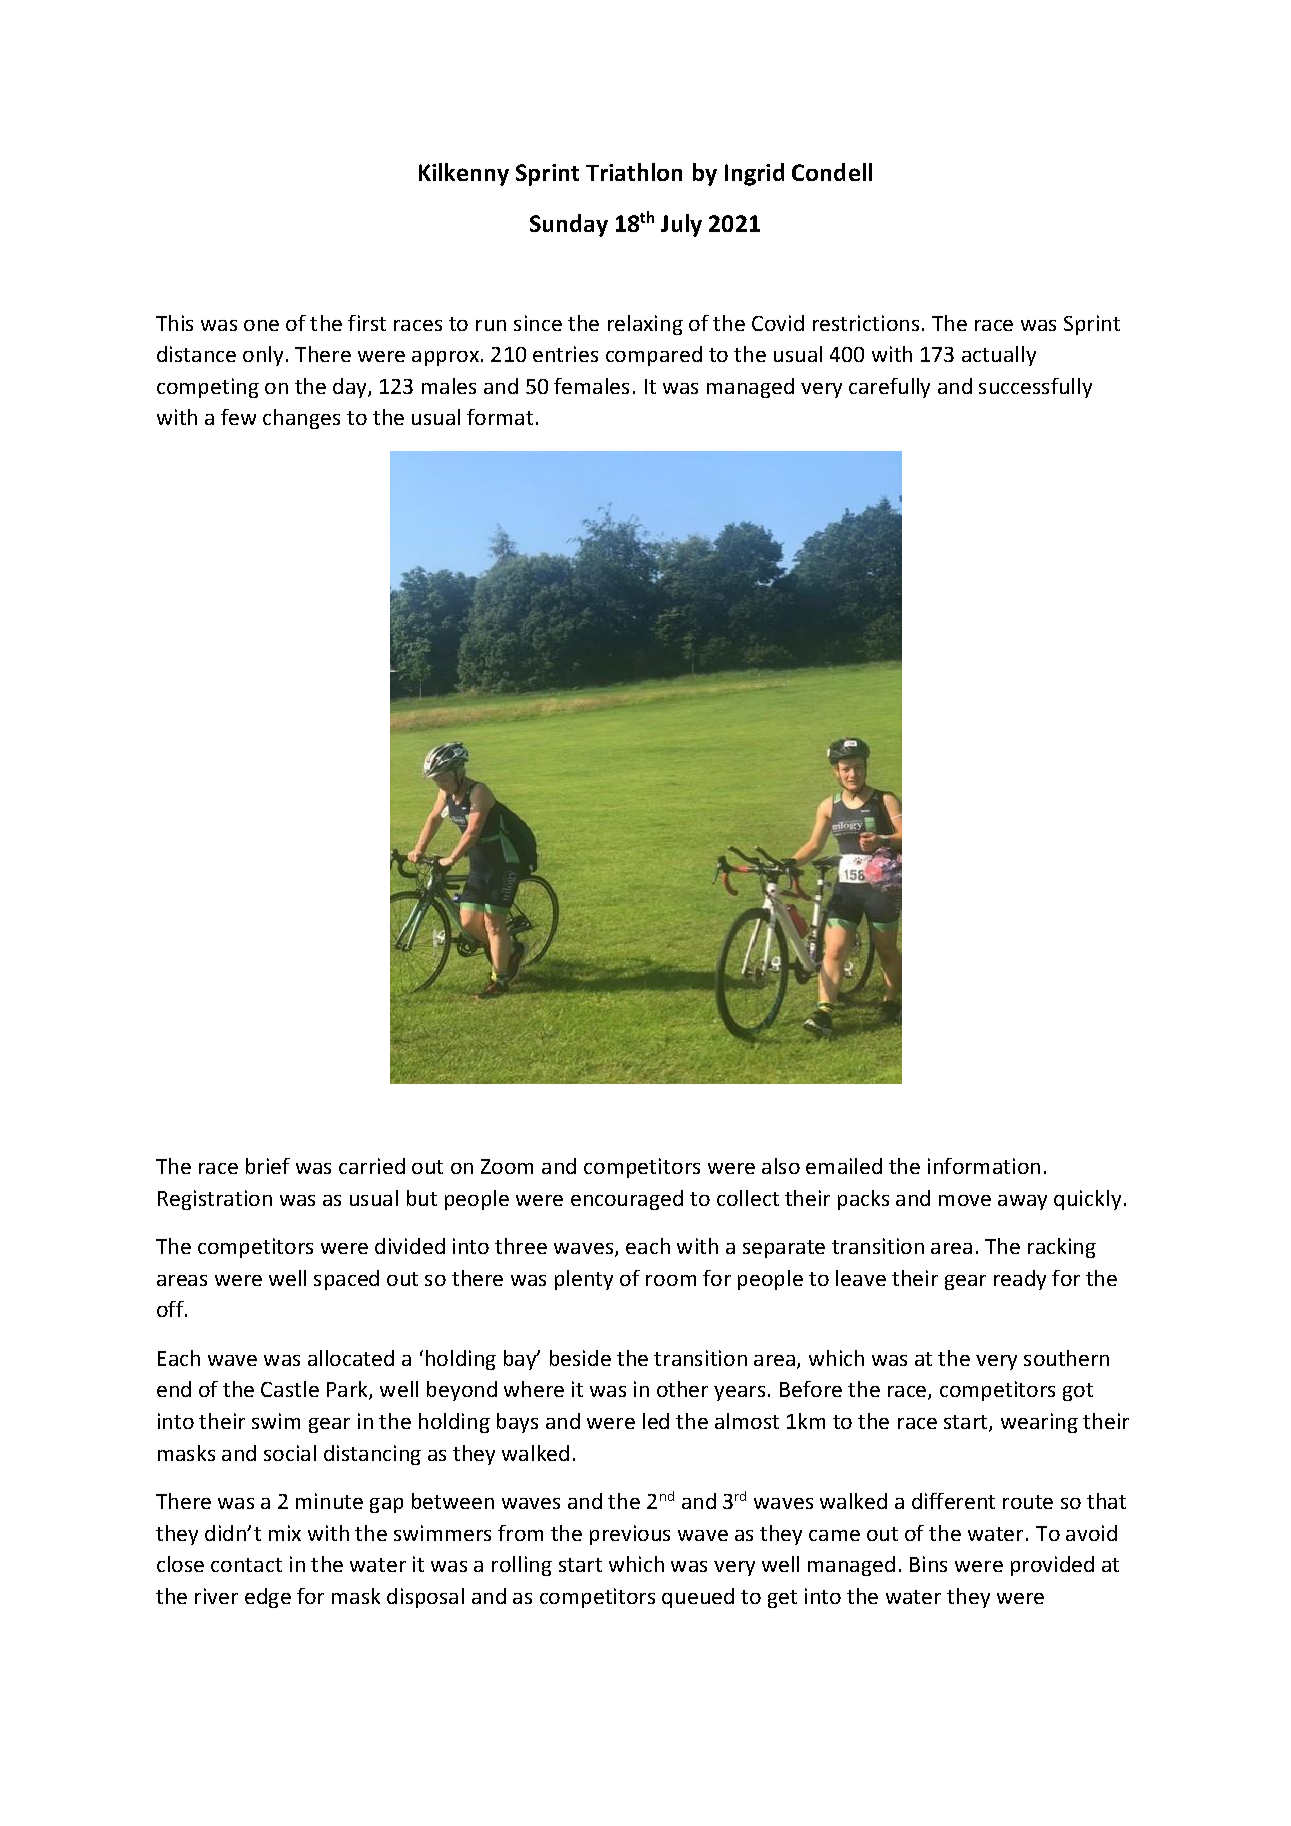  Describe the element at coordinates (627, 1200) in the page. I see `encouraged` at that location.
